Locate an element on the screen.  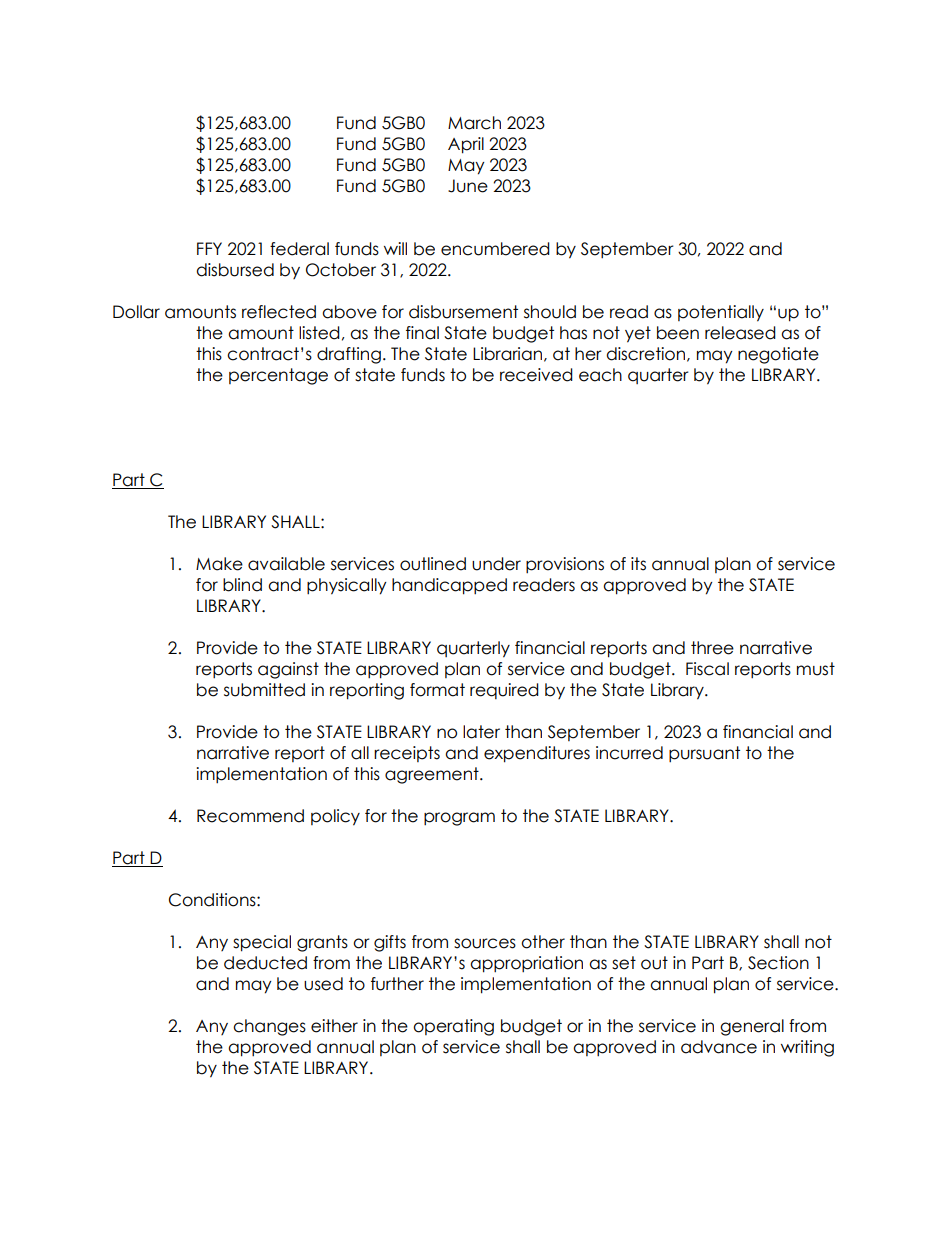
three is located at coordinates (712, 648).
